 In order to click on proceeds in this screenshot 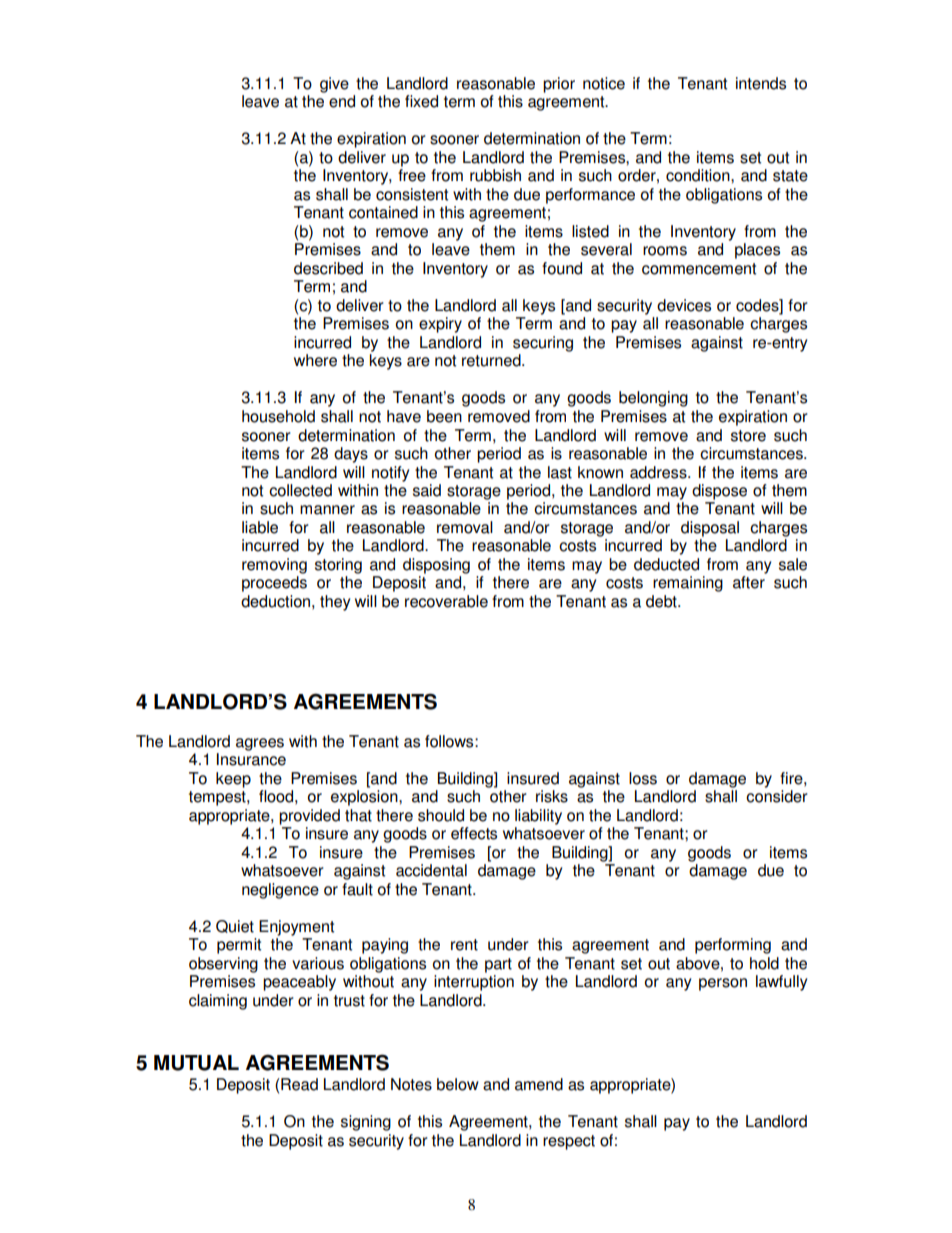, I will do `click(274, 584)`.
